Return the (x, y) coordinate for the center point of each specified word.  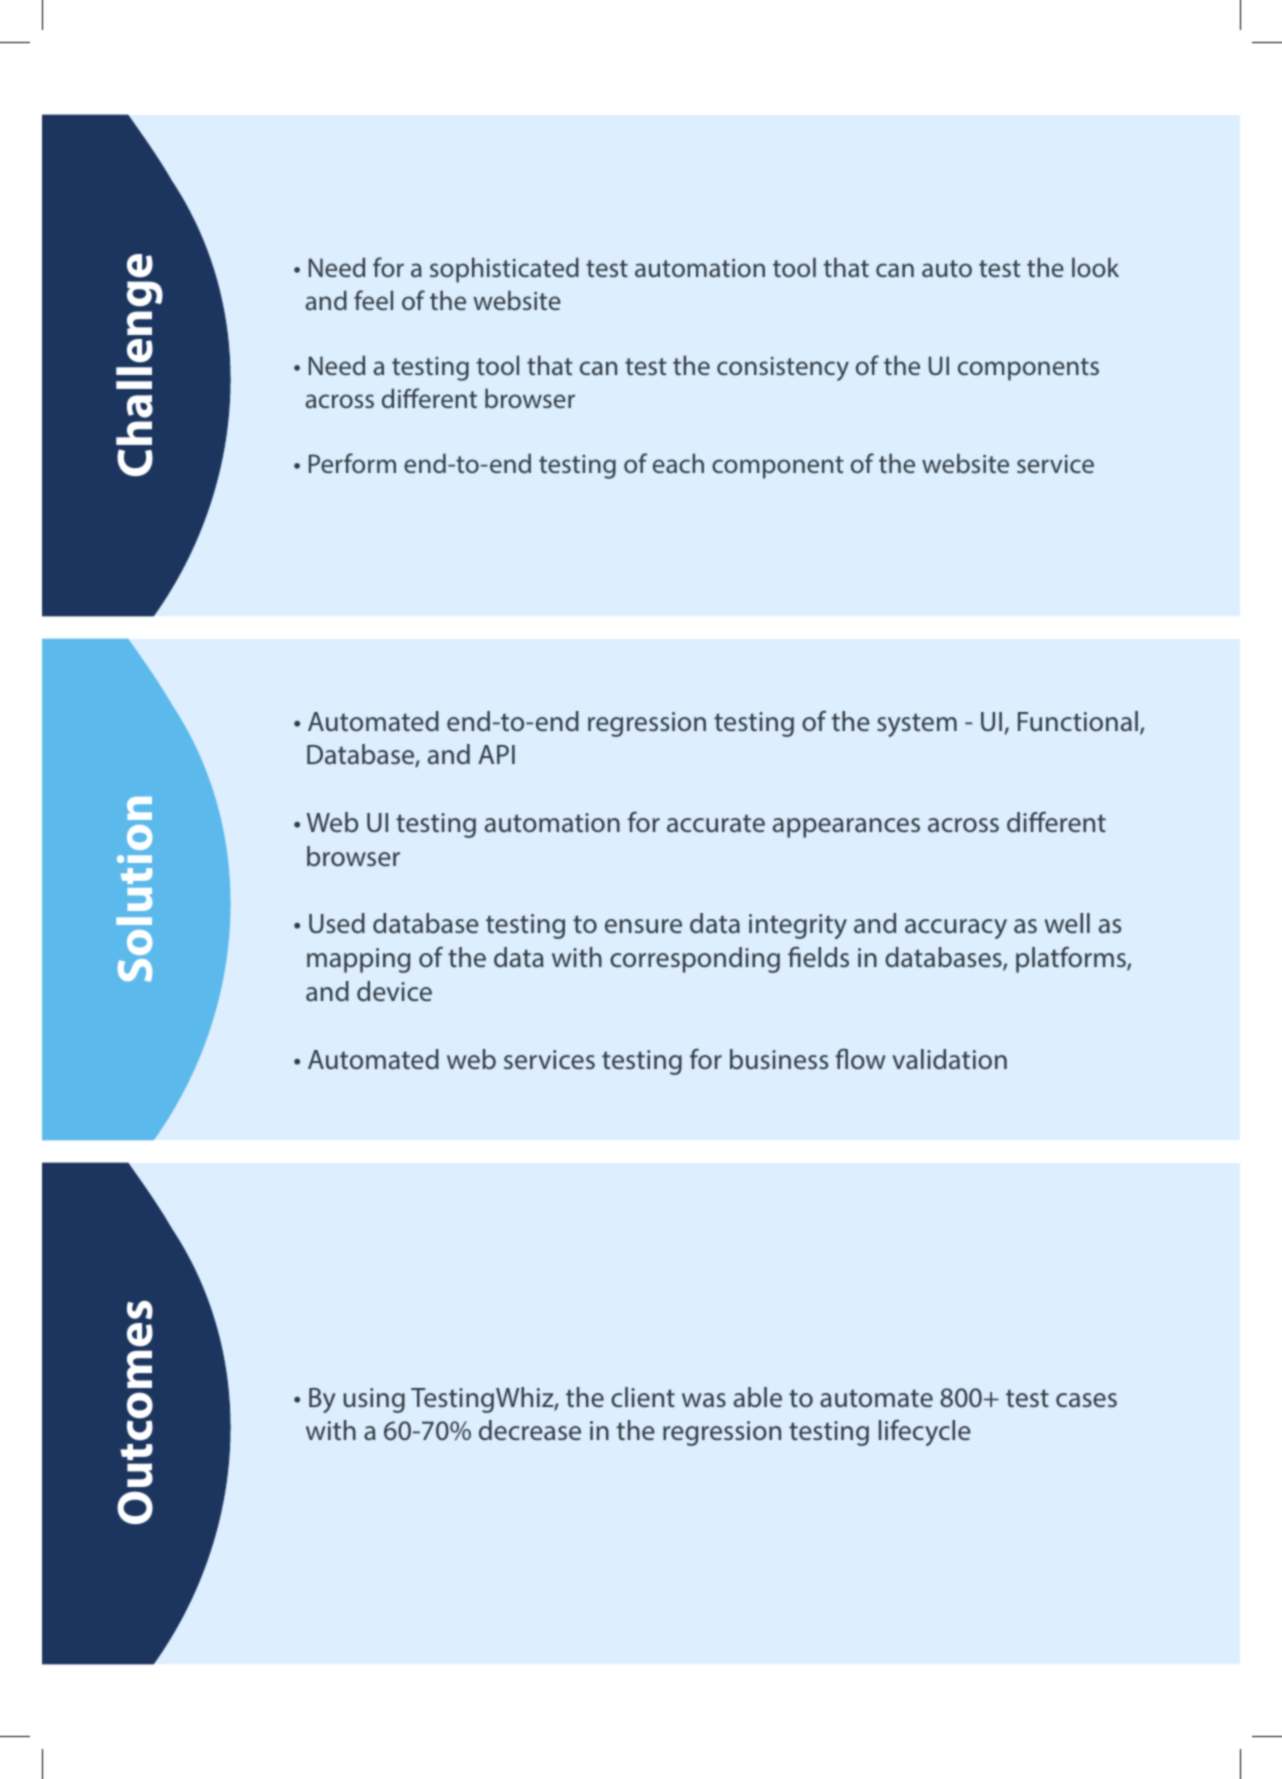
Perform (352, 463)
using (374, 1400)
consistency (783, 369)
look (1095, 267)
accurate (716, 823)
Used (337, 923)
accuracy (956, 929)
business (779, 1059)
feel (373, 300)
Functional (1078, 721)
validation (949, 1059)
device (394, 991)
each (678, 463)
